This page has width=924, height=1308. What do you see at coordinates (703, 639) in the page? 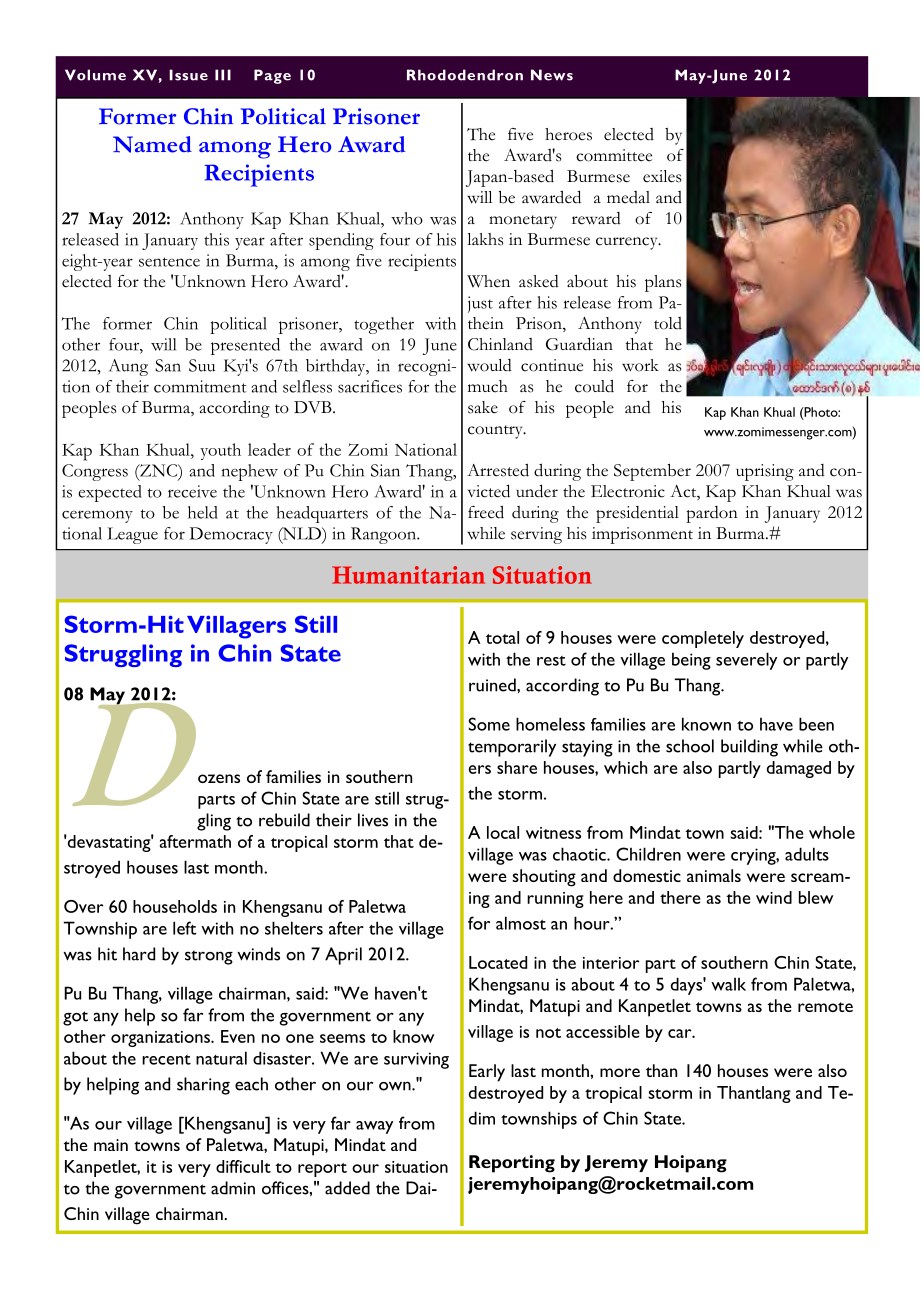
I see `completely` at bounding box center [703, 639].
